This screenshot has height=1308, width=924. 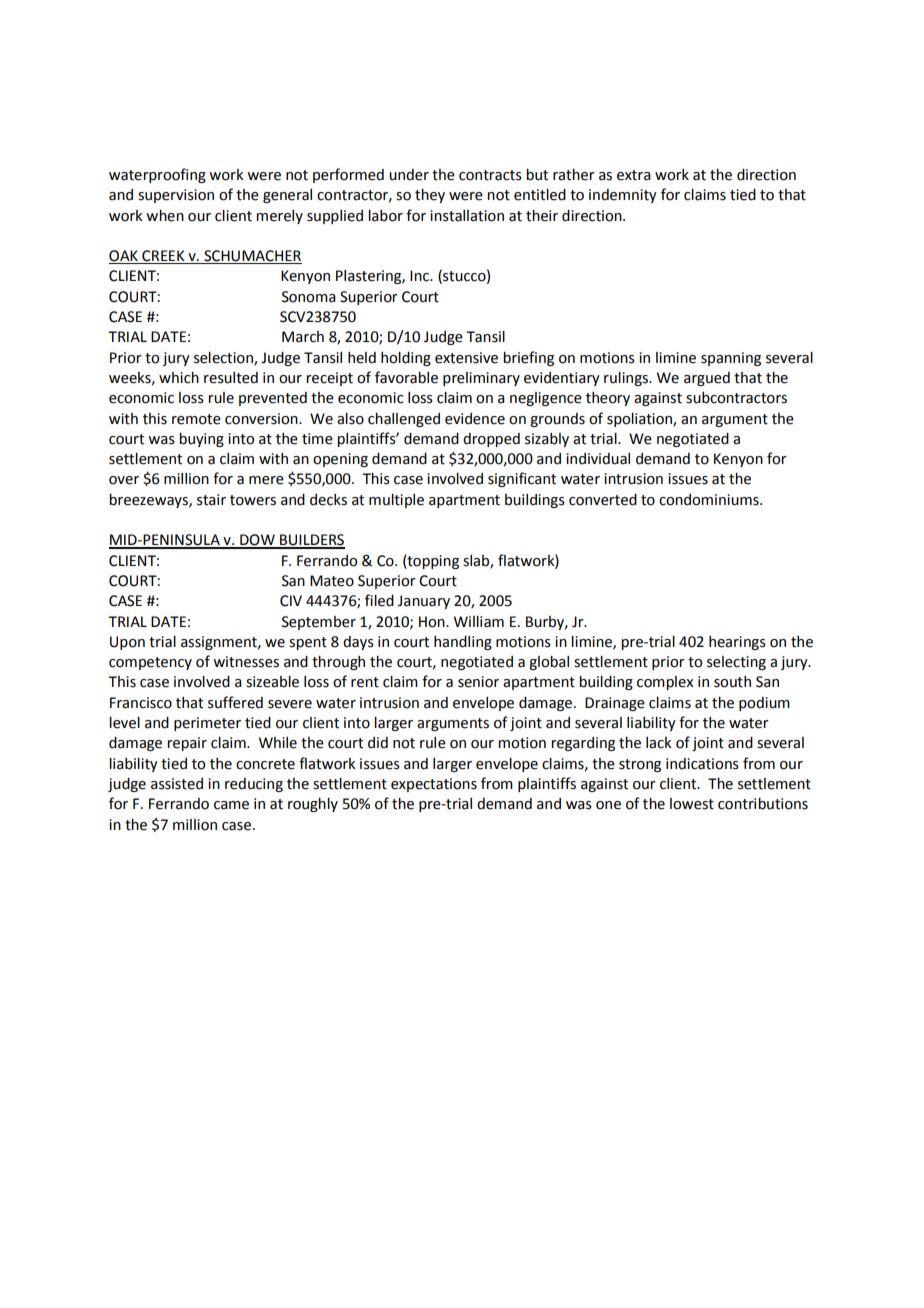 I want to click on hearings, so click(x=737, y=643).
